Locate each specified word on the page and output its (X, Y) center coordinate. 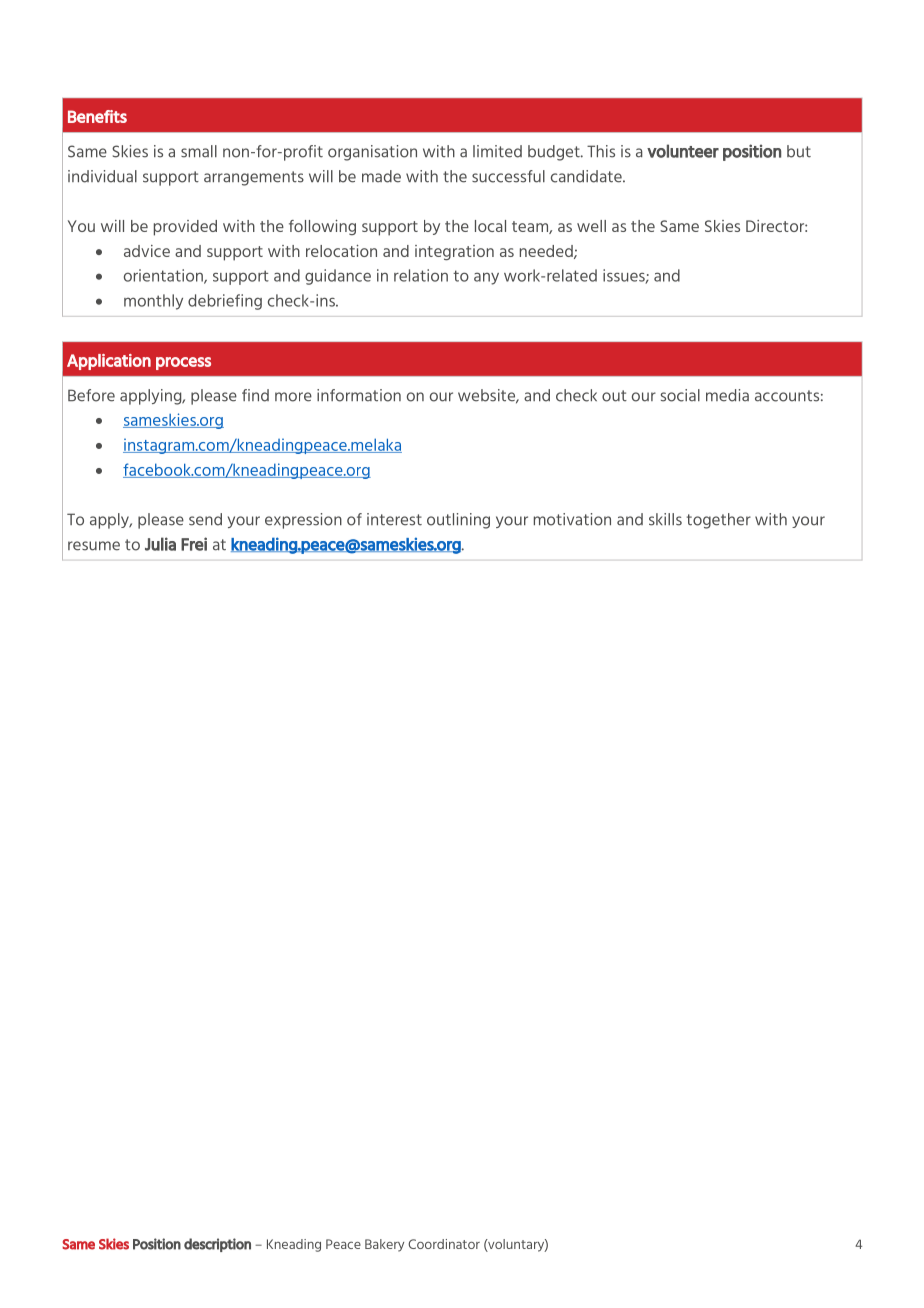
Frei (194, 544)
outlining (458, 521)
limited (497, 151)
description (217, 1245)
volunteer (683, 151)
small (199, 151)
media (727, 395)
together (719, 521)
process (183, 363)
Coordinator (444, 1244)
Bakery (384, 1245)
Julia (160, 544)
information (359, 395)
